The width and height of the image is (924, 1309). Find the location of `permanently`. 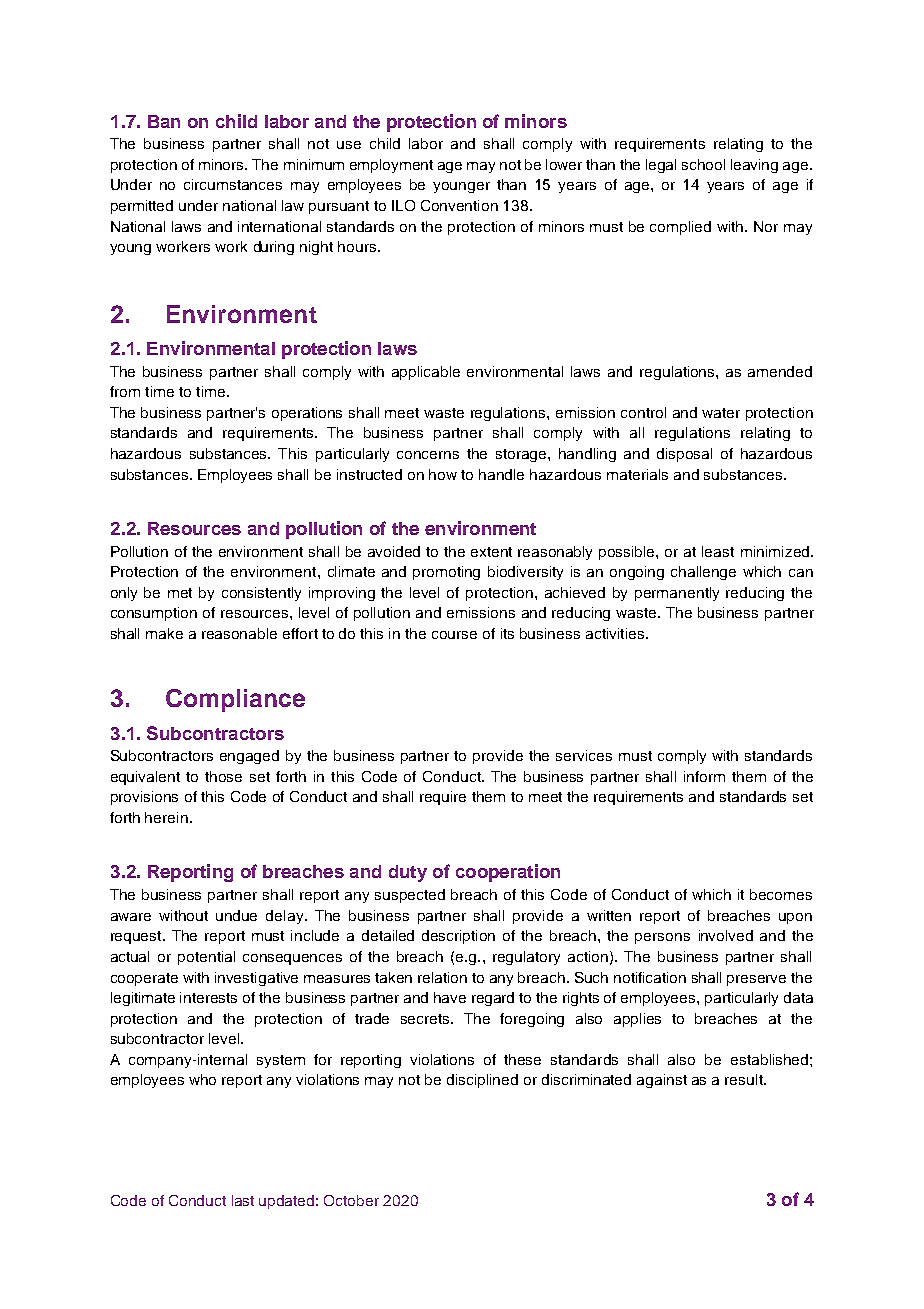

permanently is located at coordinates (677, 594).
